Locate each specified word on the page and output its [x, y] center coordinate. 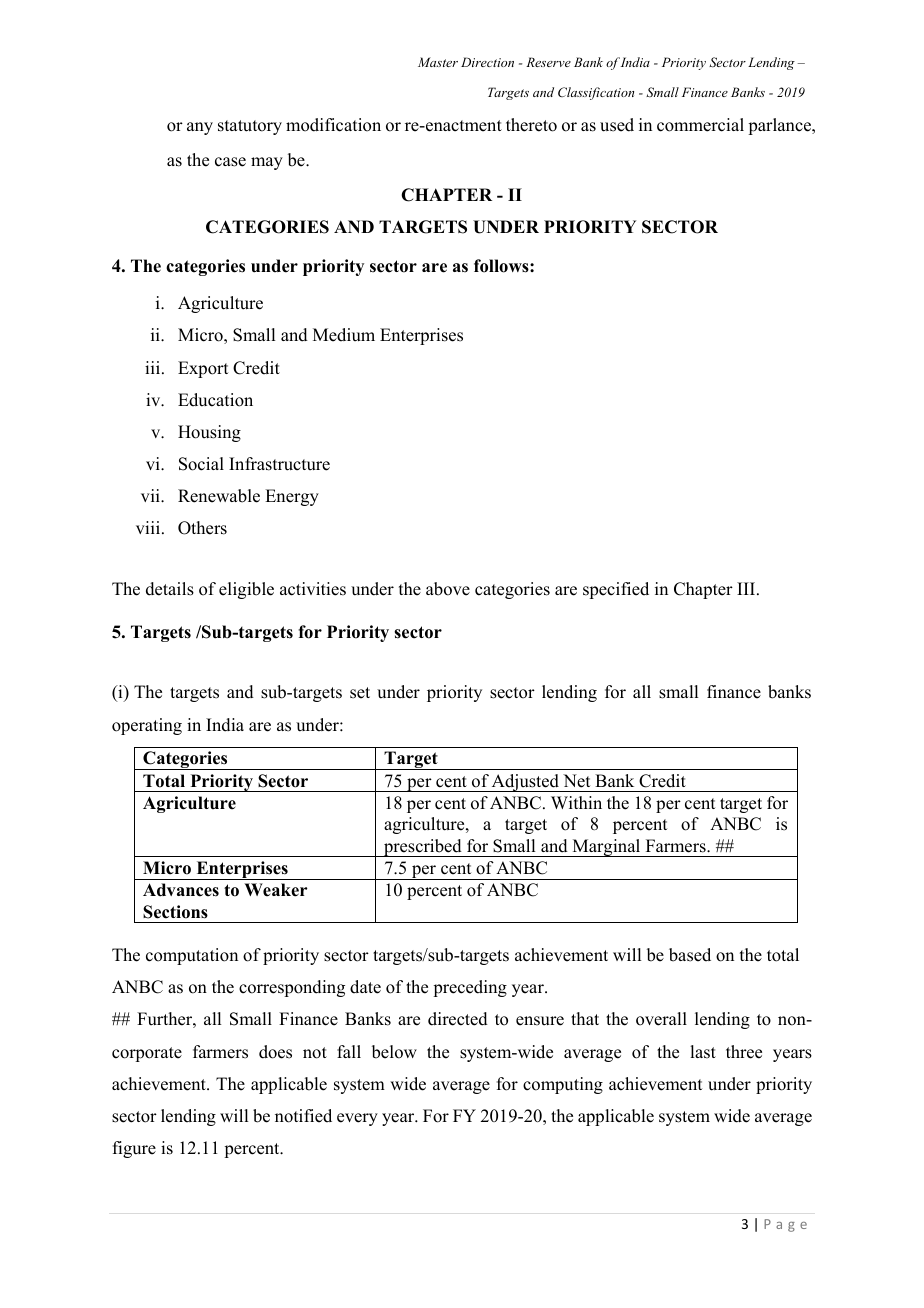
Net [576, 781]
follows [502, 266]
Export [203, 369]
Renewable [219, 496]
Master [438, 62]
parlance [781, 126]
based [690, 955]
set [360, 693]
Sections [175, 912]
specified [616, 590]
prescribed [423, 848]
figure [134, 1149]
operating [147, 726]
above [448, 589]
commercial [700, 125]
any [200, 128]
